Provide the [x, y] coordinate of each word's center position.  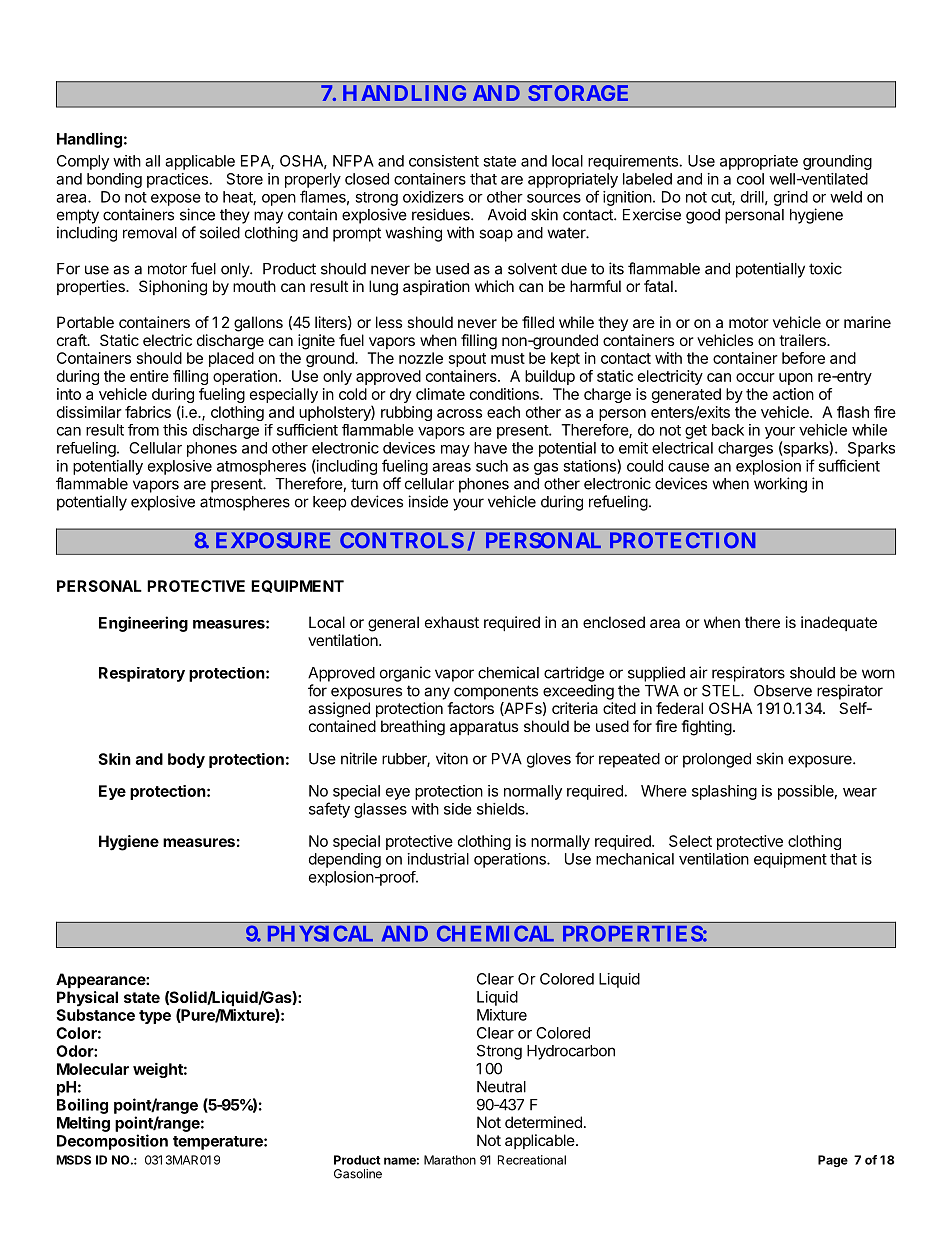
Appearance [101, 980]
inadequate [839, 623]
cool [750, 179]
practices [177, 180]
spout [467, 360]
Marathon [450, 1160]
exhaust [452, 622]
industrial [438, 859]
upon [796, 379]
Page [833, 1161]
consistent [444, 161]
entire [149, 376]
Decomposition [112, 1142]
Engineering [143, 624]
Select [690, 841]
